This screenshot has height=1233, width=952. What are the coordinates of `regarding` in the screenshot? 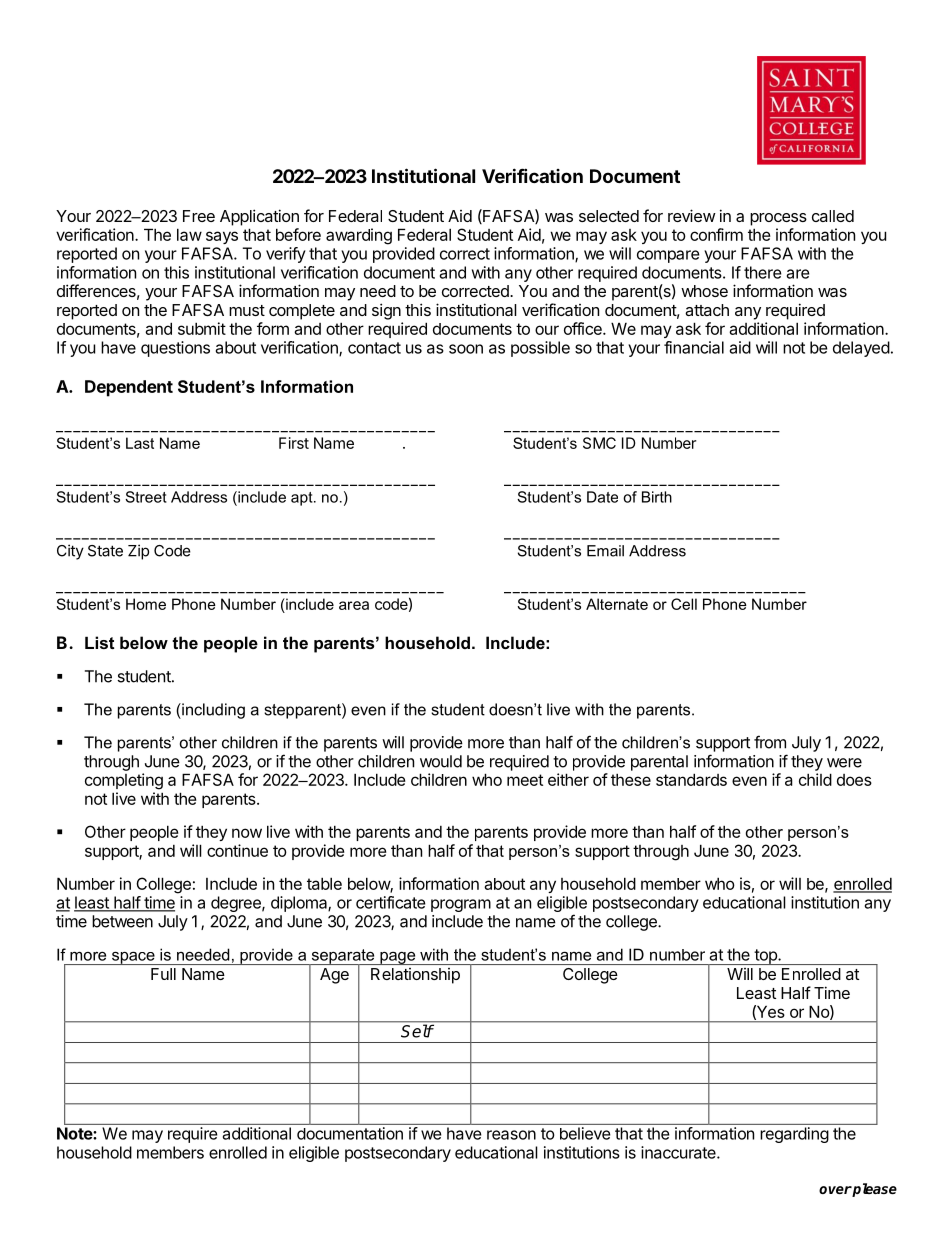 It's located at (795, 1135).
